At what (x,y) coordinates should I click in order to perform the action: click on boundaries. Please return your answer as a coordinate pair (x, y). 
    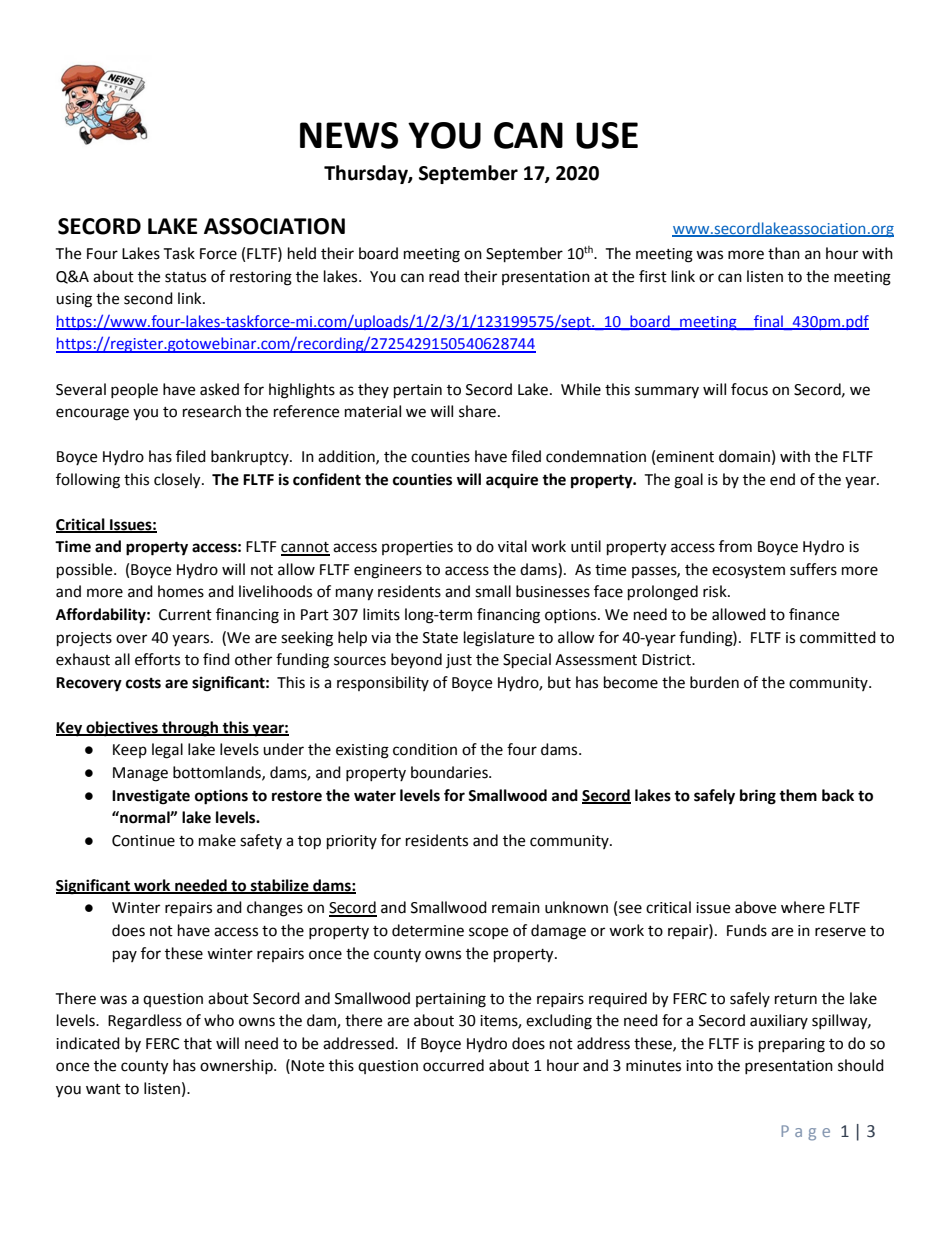
    Looking at the image, I should click on (450, 772).
